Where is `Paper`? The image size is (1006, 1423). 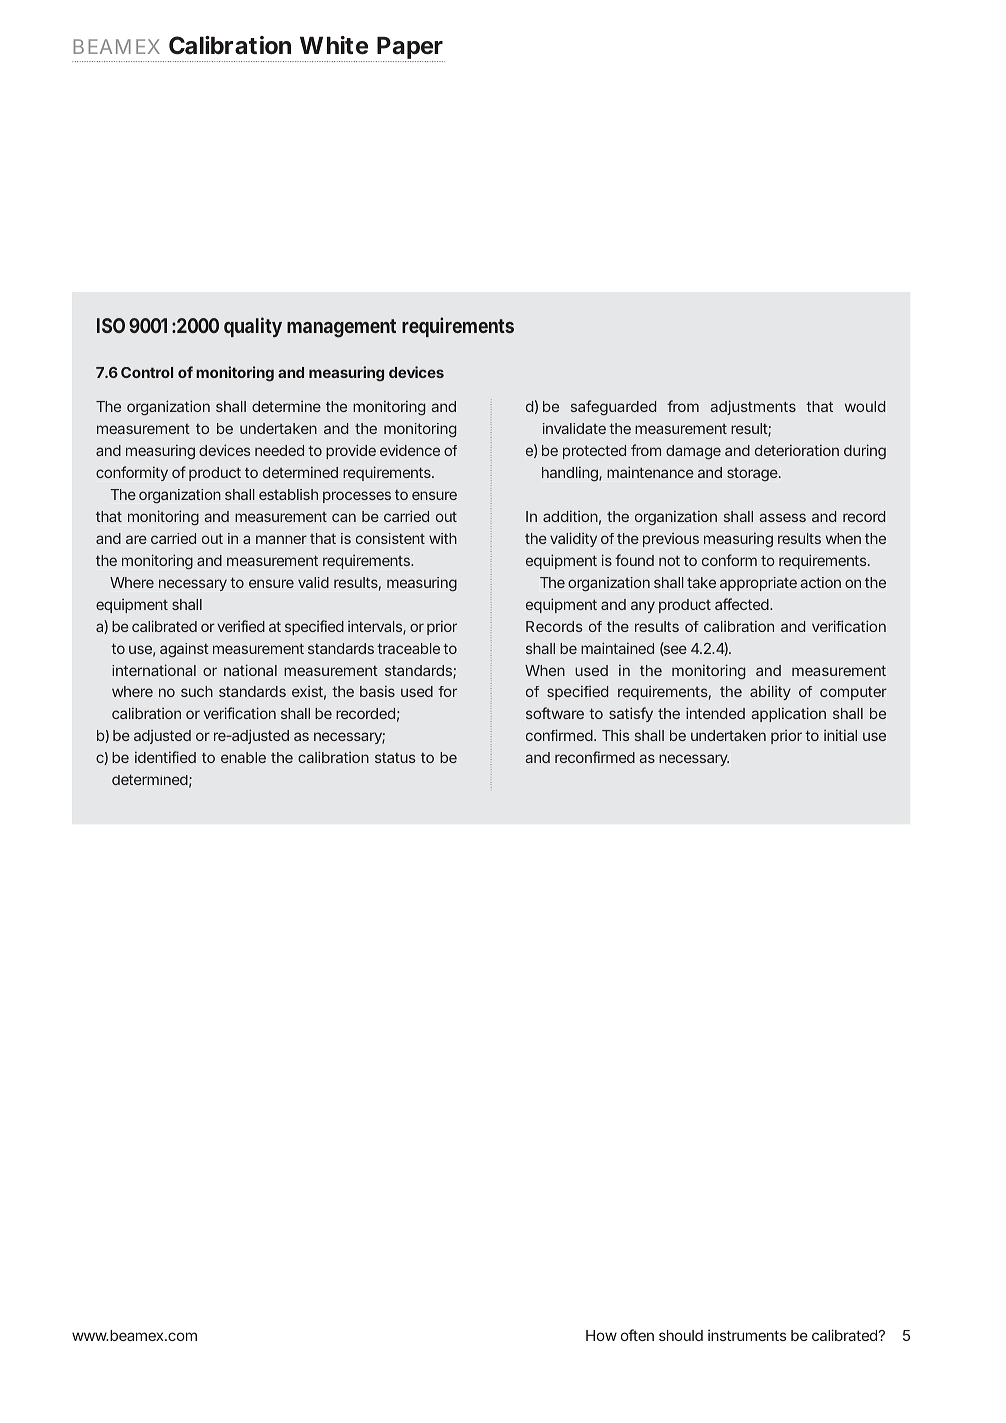
Paper is located at coordinates (410, 49).
